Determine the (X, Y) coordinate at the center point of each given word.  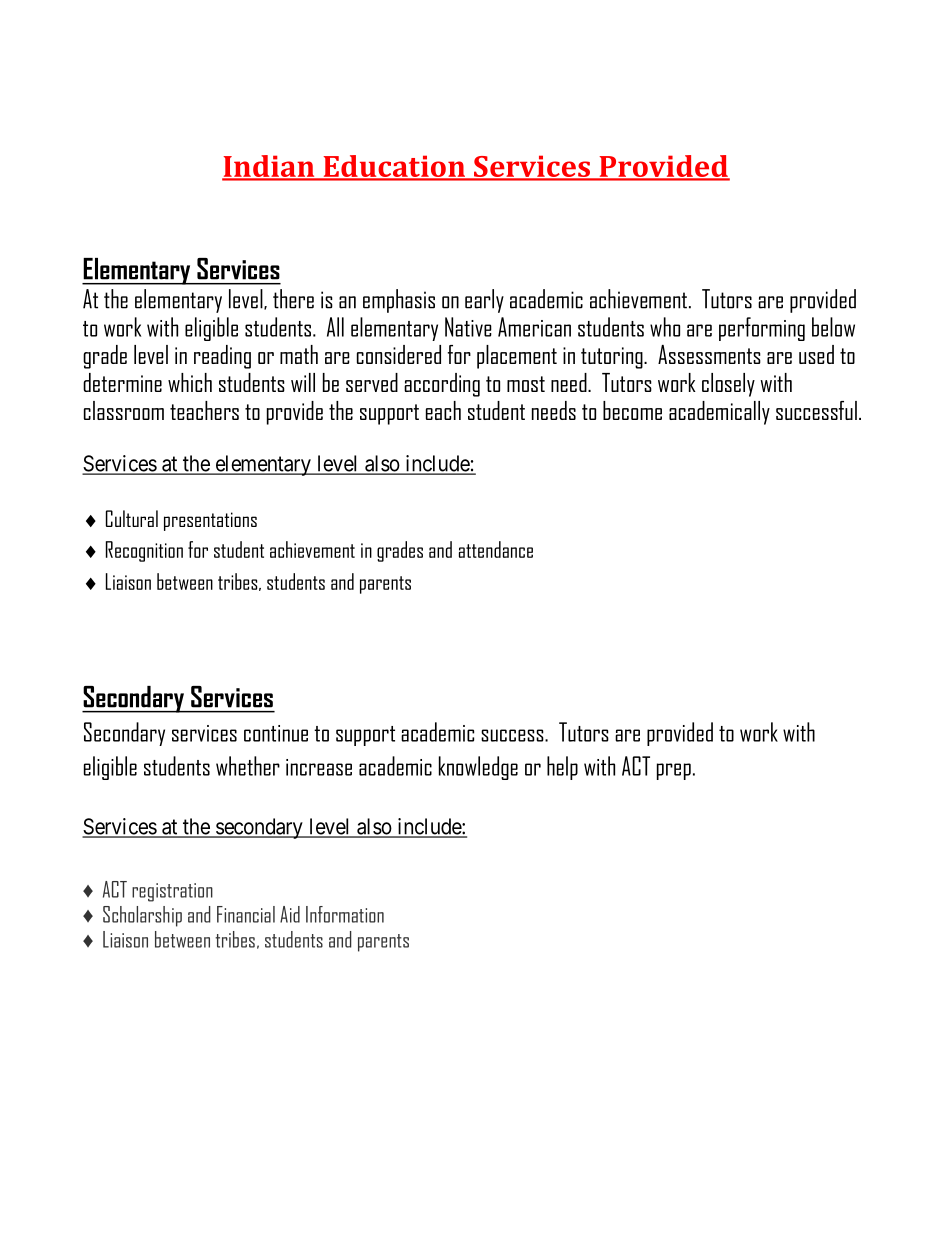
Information (345, 914)
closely (728, 385)
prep (674, 771)
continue (276, 733)
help (562, 768)
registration (172, 892)
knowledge (478, 768)
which (190, 382)
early (484, 301)
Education (394, 167)
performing (762, 329)
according (442, 385)
